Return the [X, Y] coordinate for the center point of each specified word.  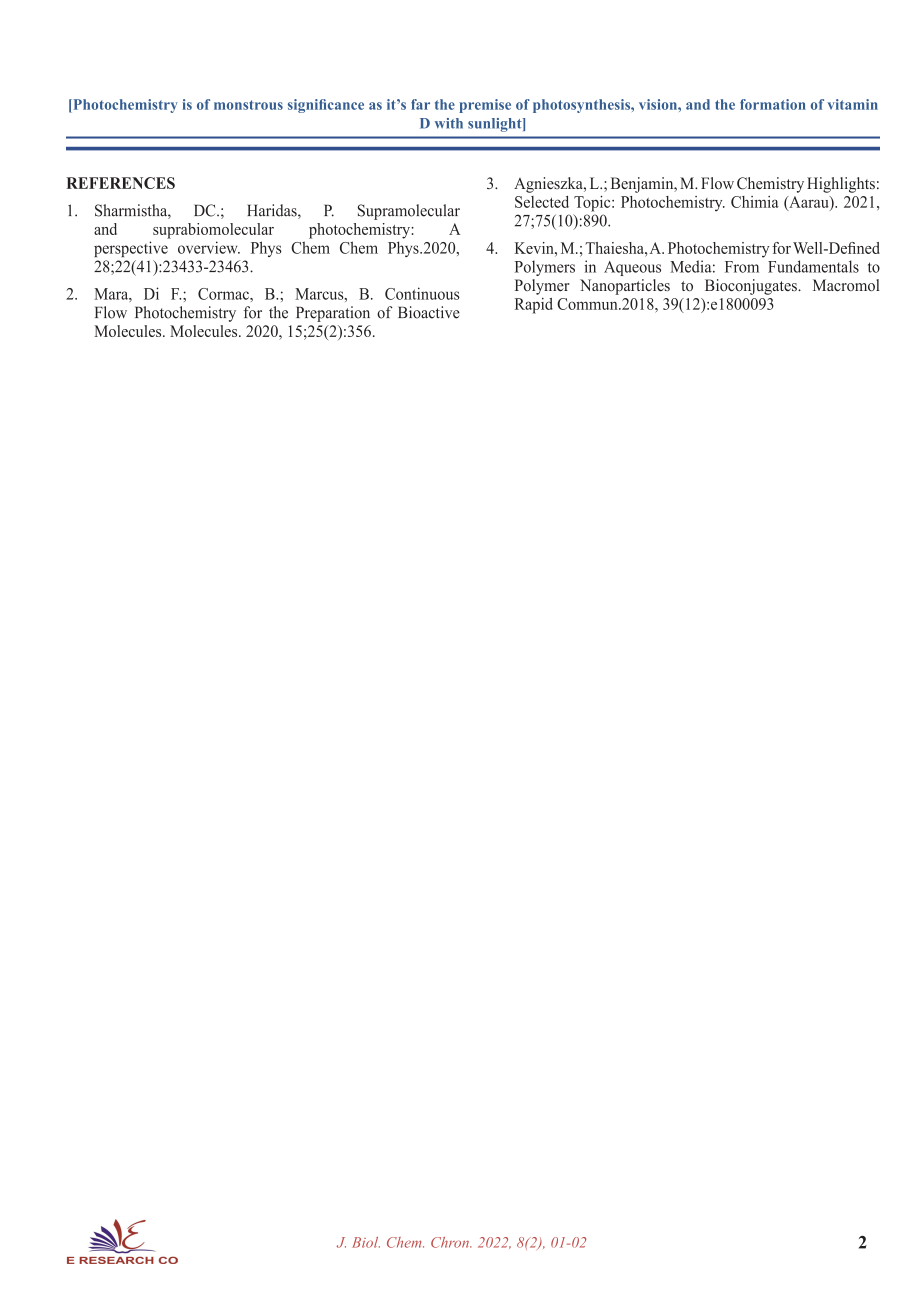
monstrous [248, 105]
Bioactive [429, 312]
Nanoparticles [625, 287]
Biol [366, 1242]
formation [773, 104]
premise [485, 106]
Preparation [333, 314]
